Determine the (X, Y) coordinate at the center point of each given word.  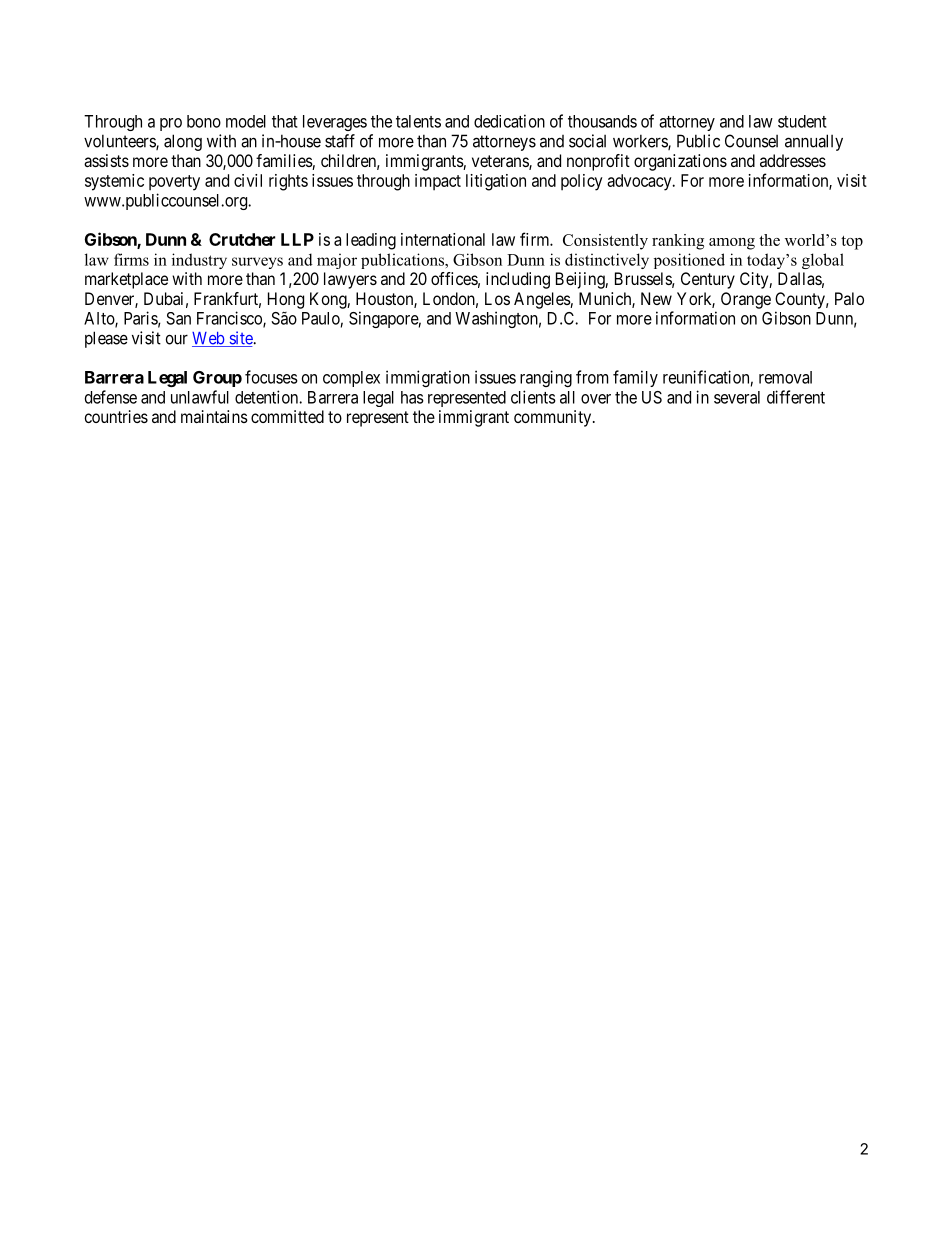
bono (204, 121)
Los (497, 298)
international (443, 239)
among (732, 244)
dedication (509, 121)
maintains (214, 416)
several (737, 397)
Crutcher (242, 239)
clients (533, 397)
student (802, 121)
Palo (849, 298)
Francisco (230, 319)
